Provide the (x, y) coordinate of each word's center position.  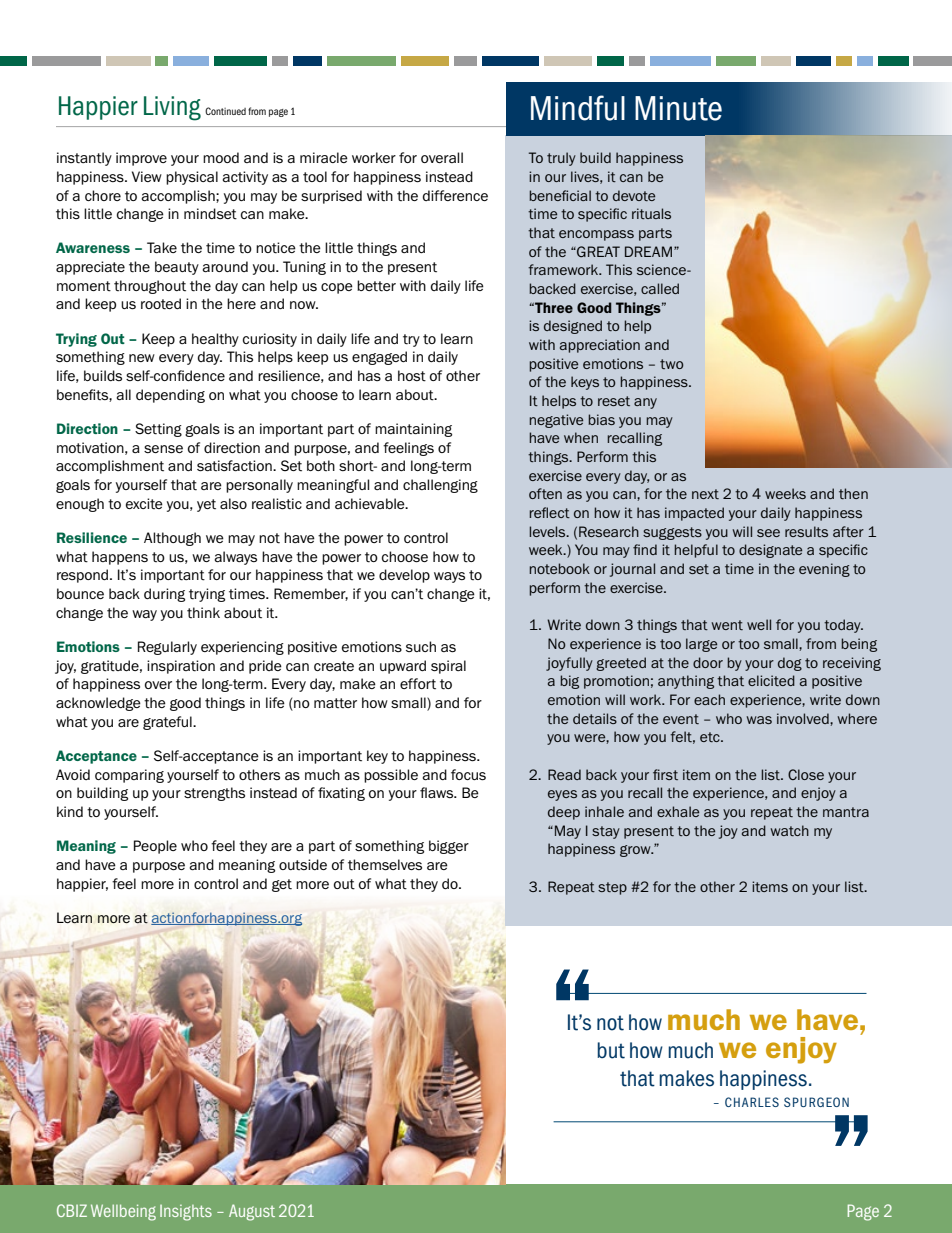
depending (170, 396)
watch (789, 830)
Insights (186, 1213)
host (412, 376)
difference (455, 195)
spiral (448, 667)
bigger (449, 847)
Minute (678, 108)
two (672, 364)
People (155, 847)
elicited (771, 680)
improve (141, 159)
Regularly (167, 648)
